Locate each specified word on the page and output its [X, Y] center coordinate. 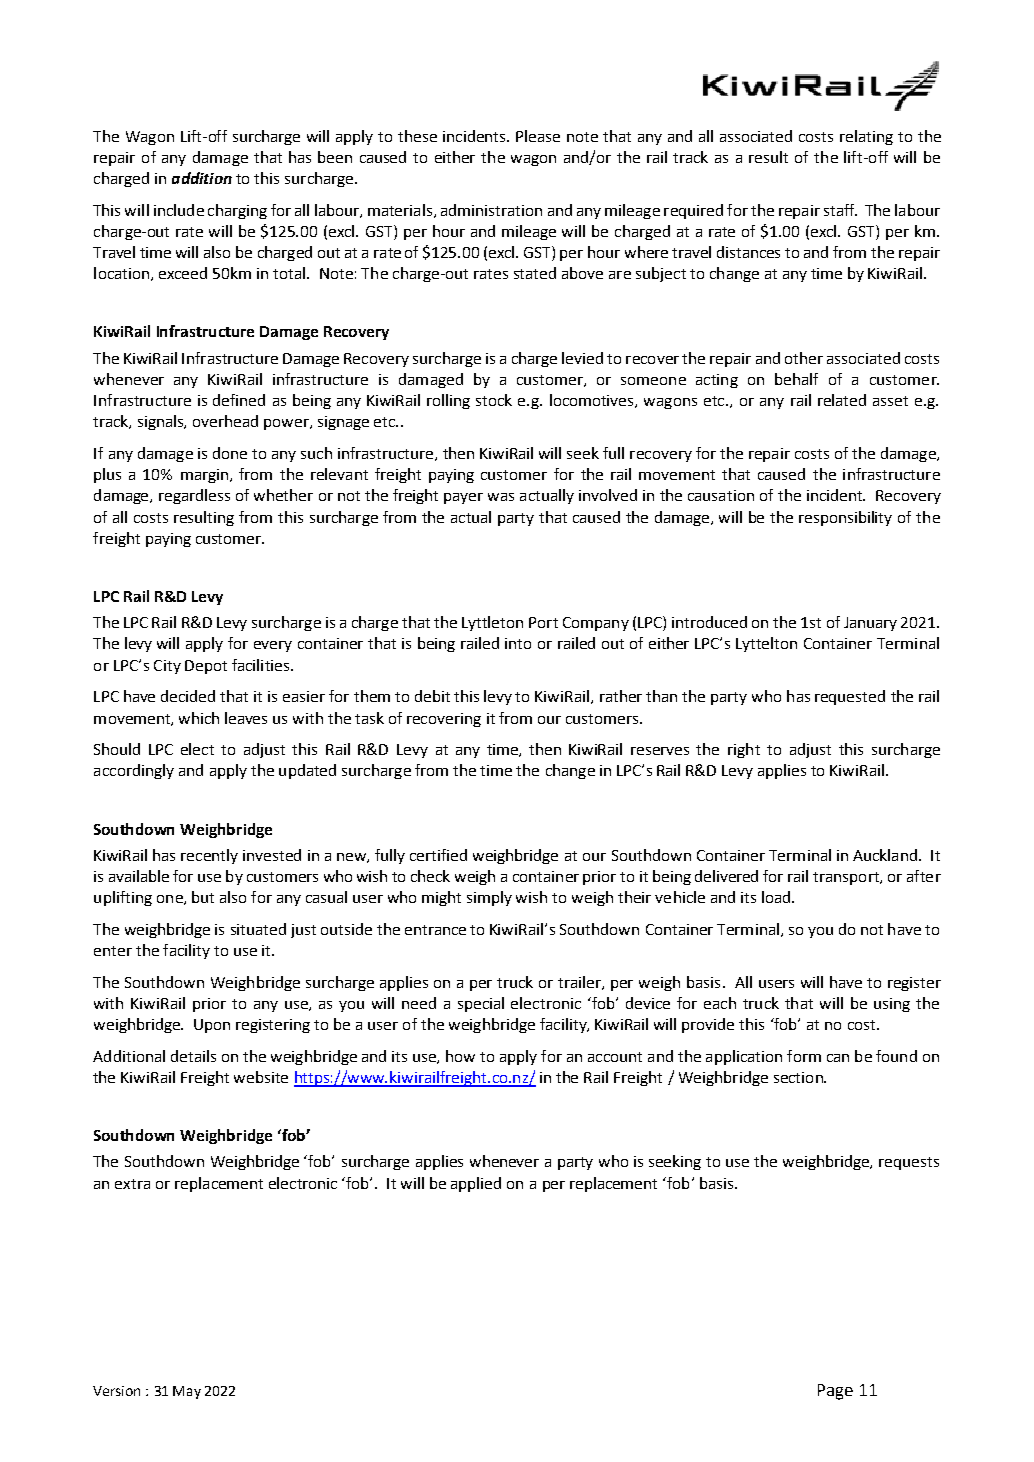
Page [835, 1392]
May [187, 1392]
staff [840, 210]
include [179, 210]
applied [476, 1184]
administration [491, 210]
